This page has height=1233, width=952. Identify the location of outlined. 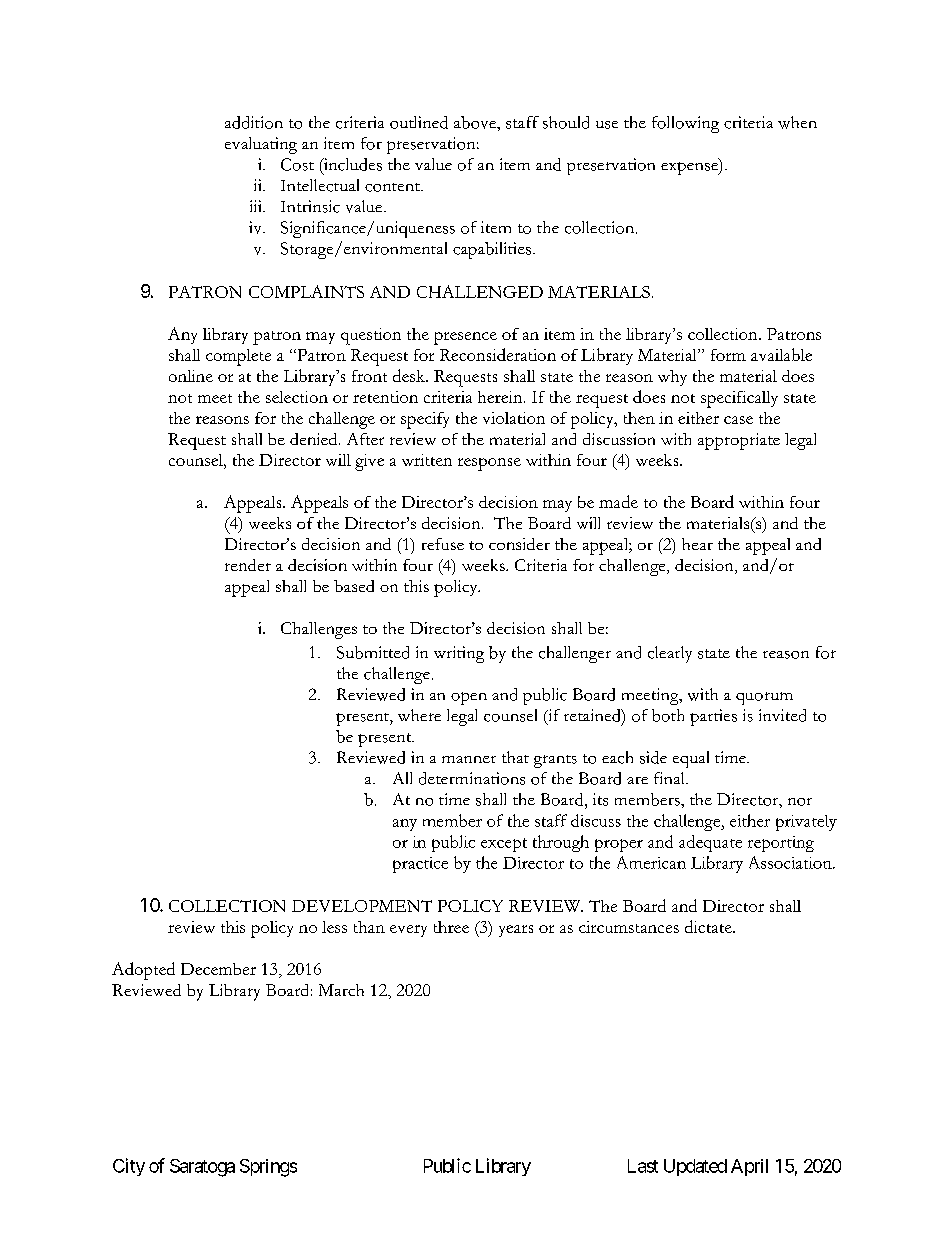
(419, 122).
